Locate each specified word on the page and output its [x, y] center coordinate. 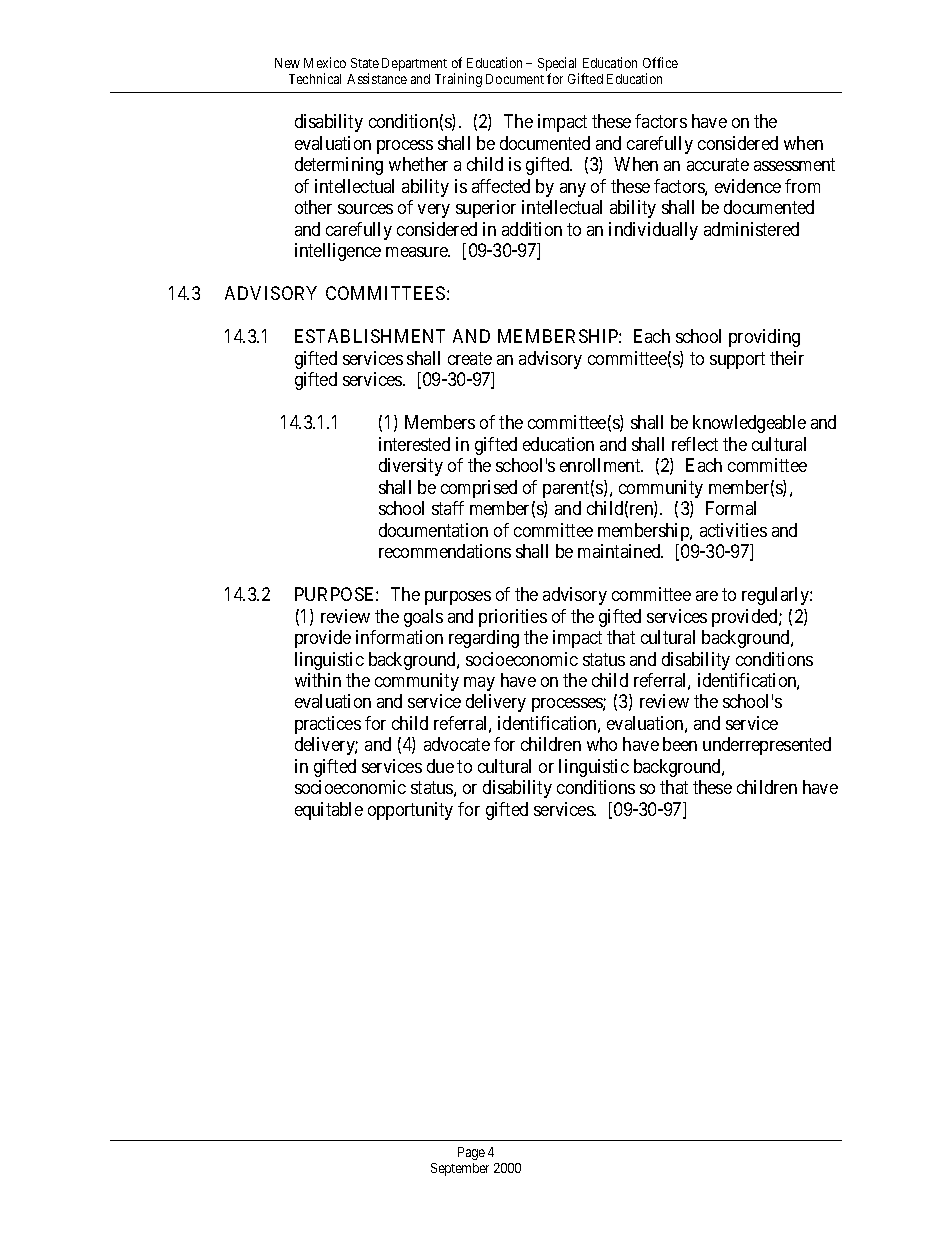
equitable [329, 811]
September [460, 1169]
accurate [718, 165]
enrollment [601, 465]
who [602, 744]
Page [471, 1153]
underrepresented [767, 746]
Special [558, 65]
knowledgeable [749, 424]
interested [414, 444]
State [365, 63]
